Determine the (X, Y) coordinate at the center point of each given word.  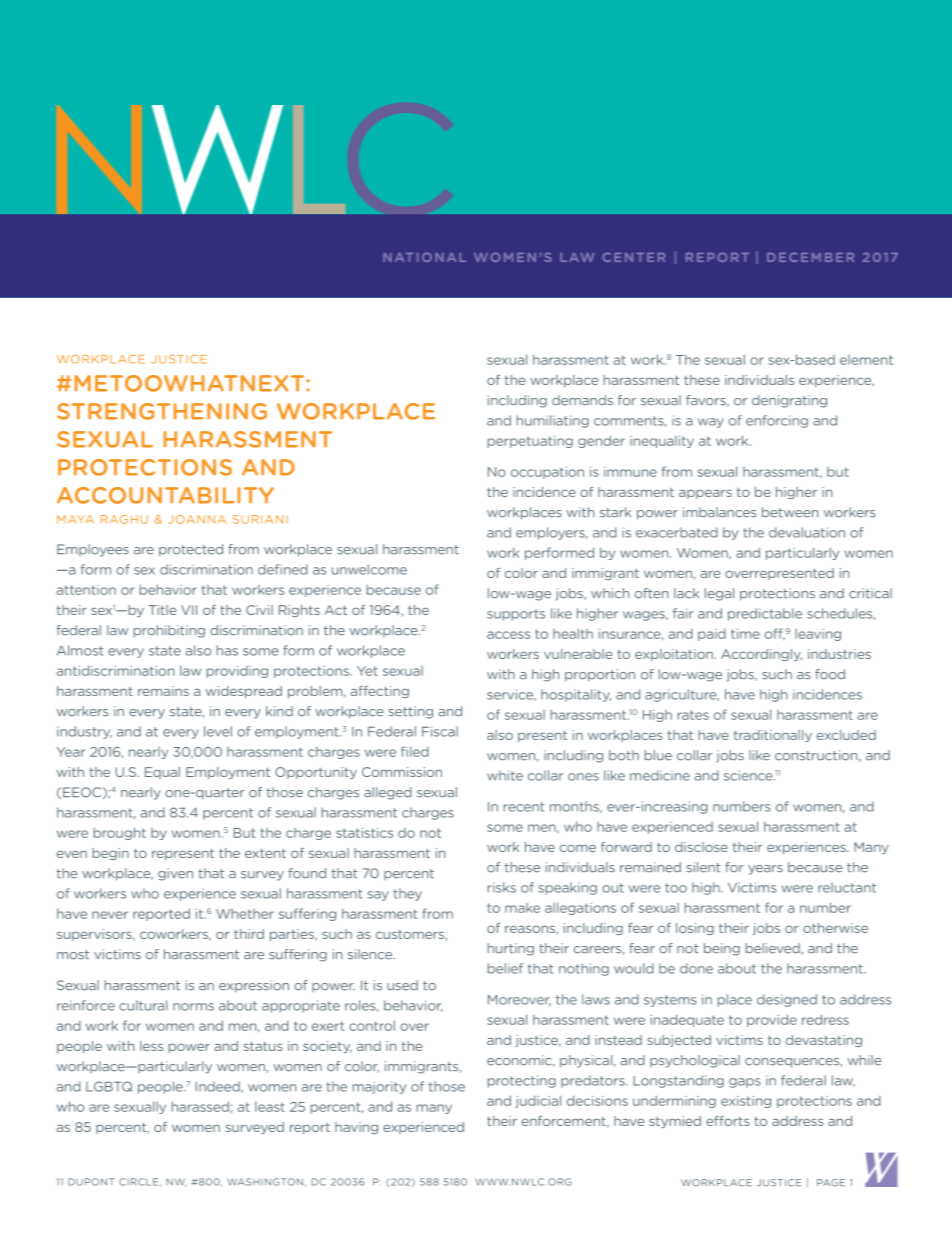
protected (191, 550)
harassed (200, 1106)
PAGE (831, 1182)
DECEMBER (810, 257)
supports (516, 615)
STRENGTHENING (162, 411)
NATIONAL (424, 257)
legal (719, 594)
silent (703, 867)
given (175, 874)
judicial (538, 1101)
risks (502, 887)
